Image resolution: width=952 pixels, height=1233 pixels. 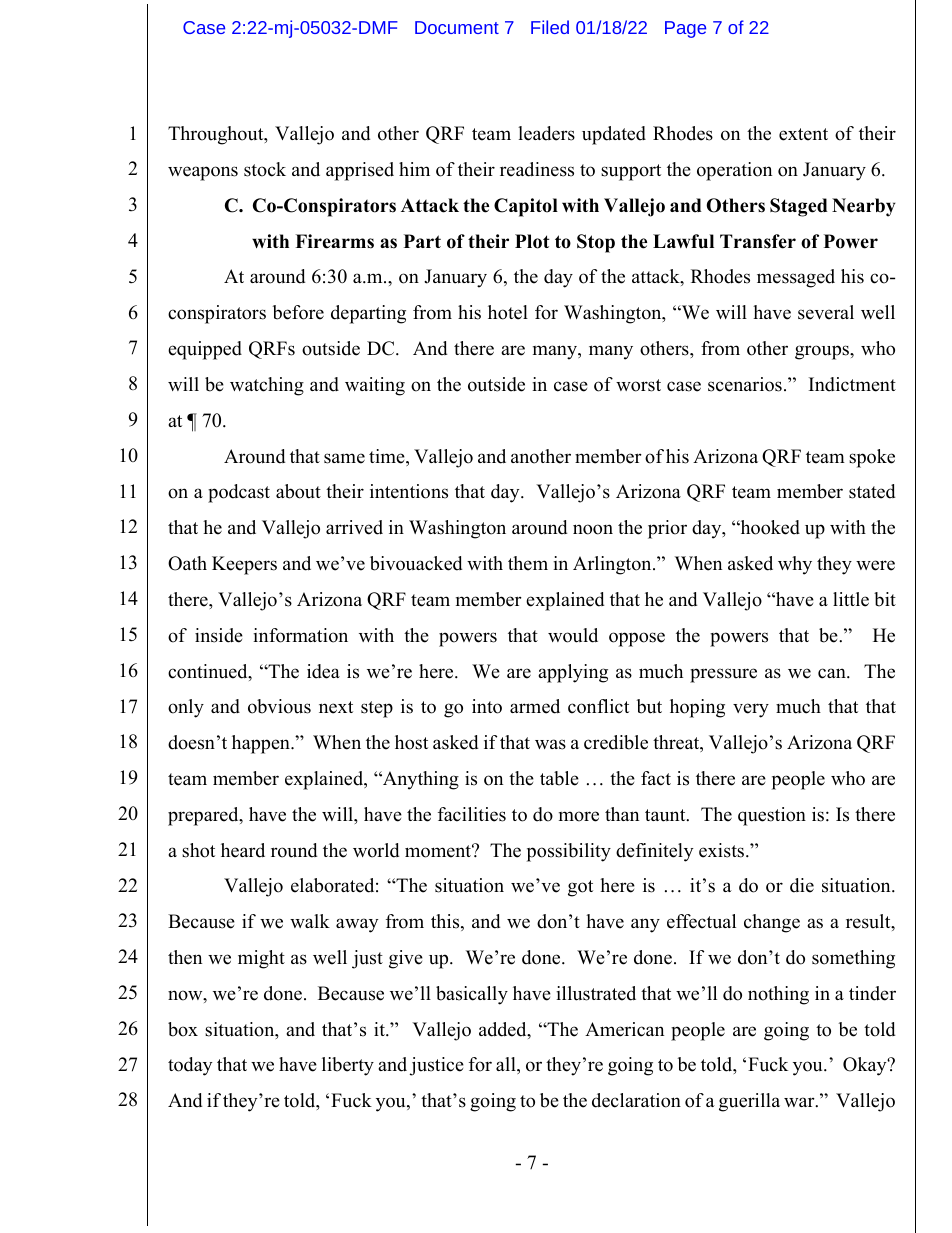 I want to click on Filed, so click(x=550, y=27).
